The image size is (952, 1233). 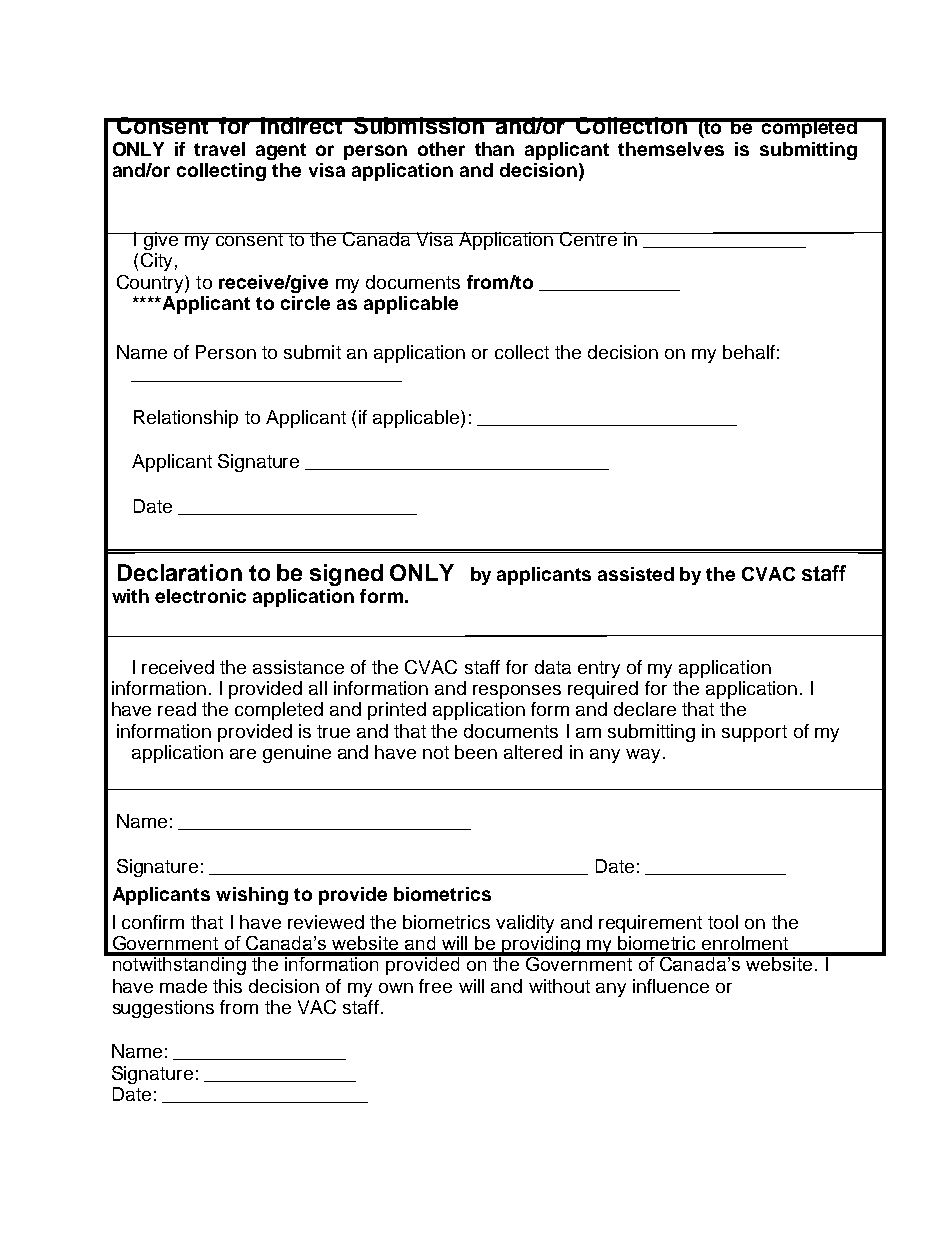 What do you see at coordinates (346, 575) in the screenshot?
I see `signed` at bounding box center [346, 575].
